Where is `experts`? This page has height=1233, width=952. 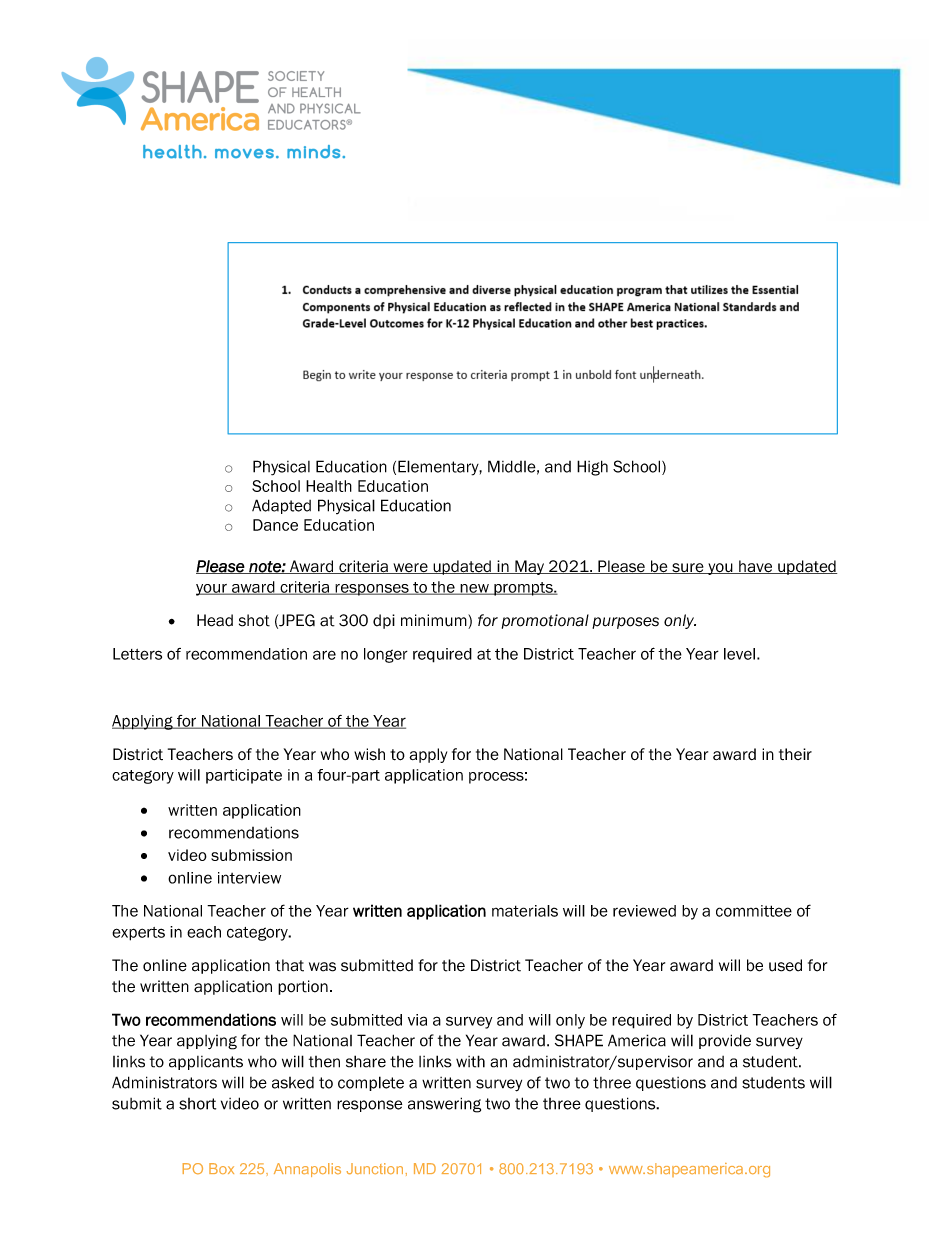 experts is located at coordinates (138, 934).
